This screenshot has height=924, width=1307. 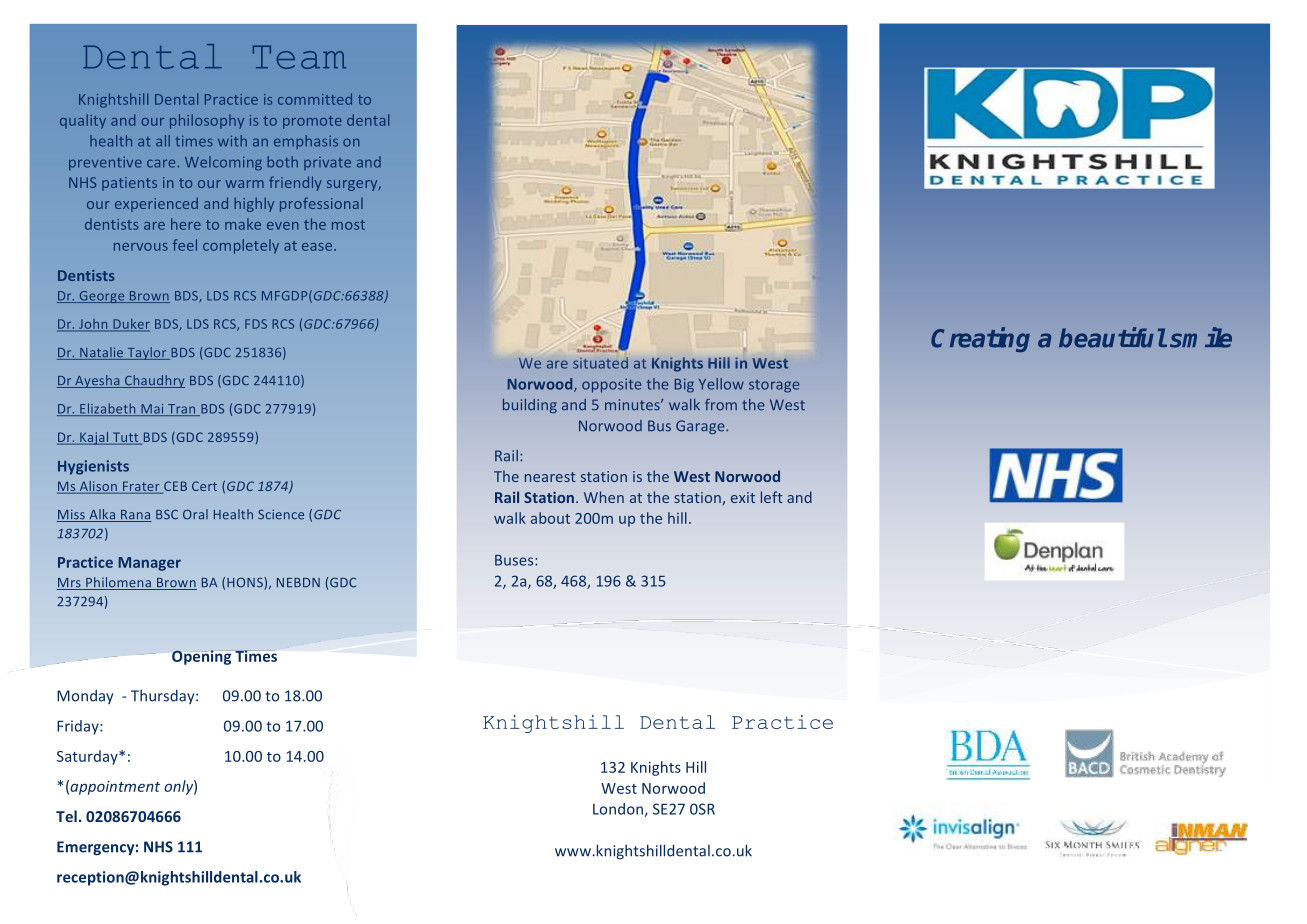 I want to click on committed, so click(x=315, y=99).
